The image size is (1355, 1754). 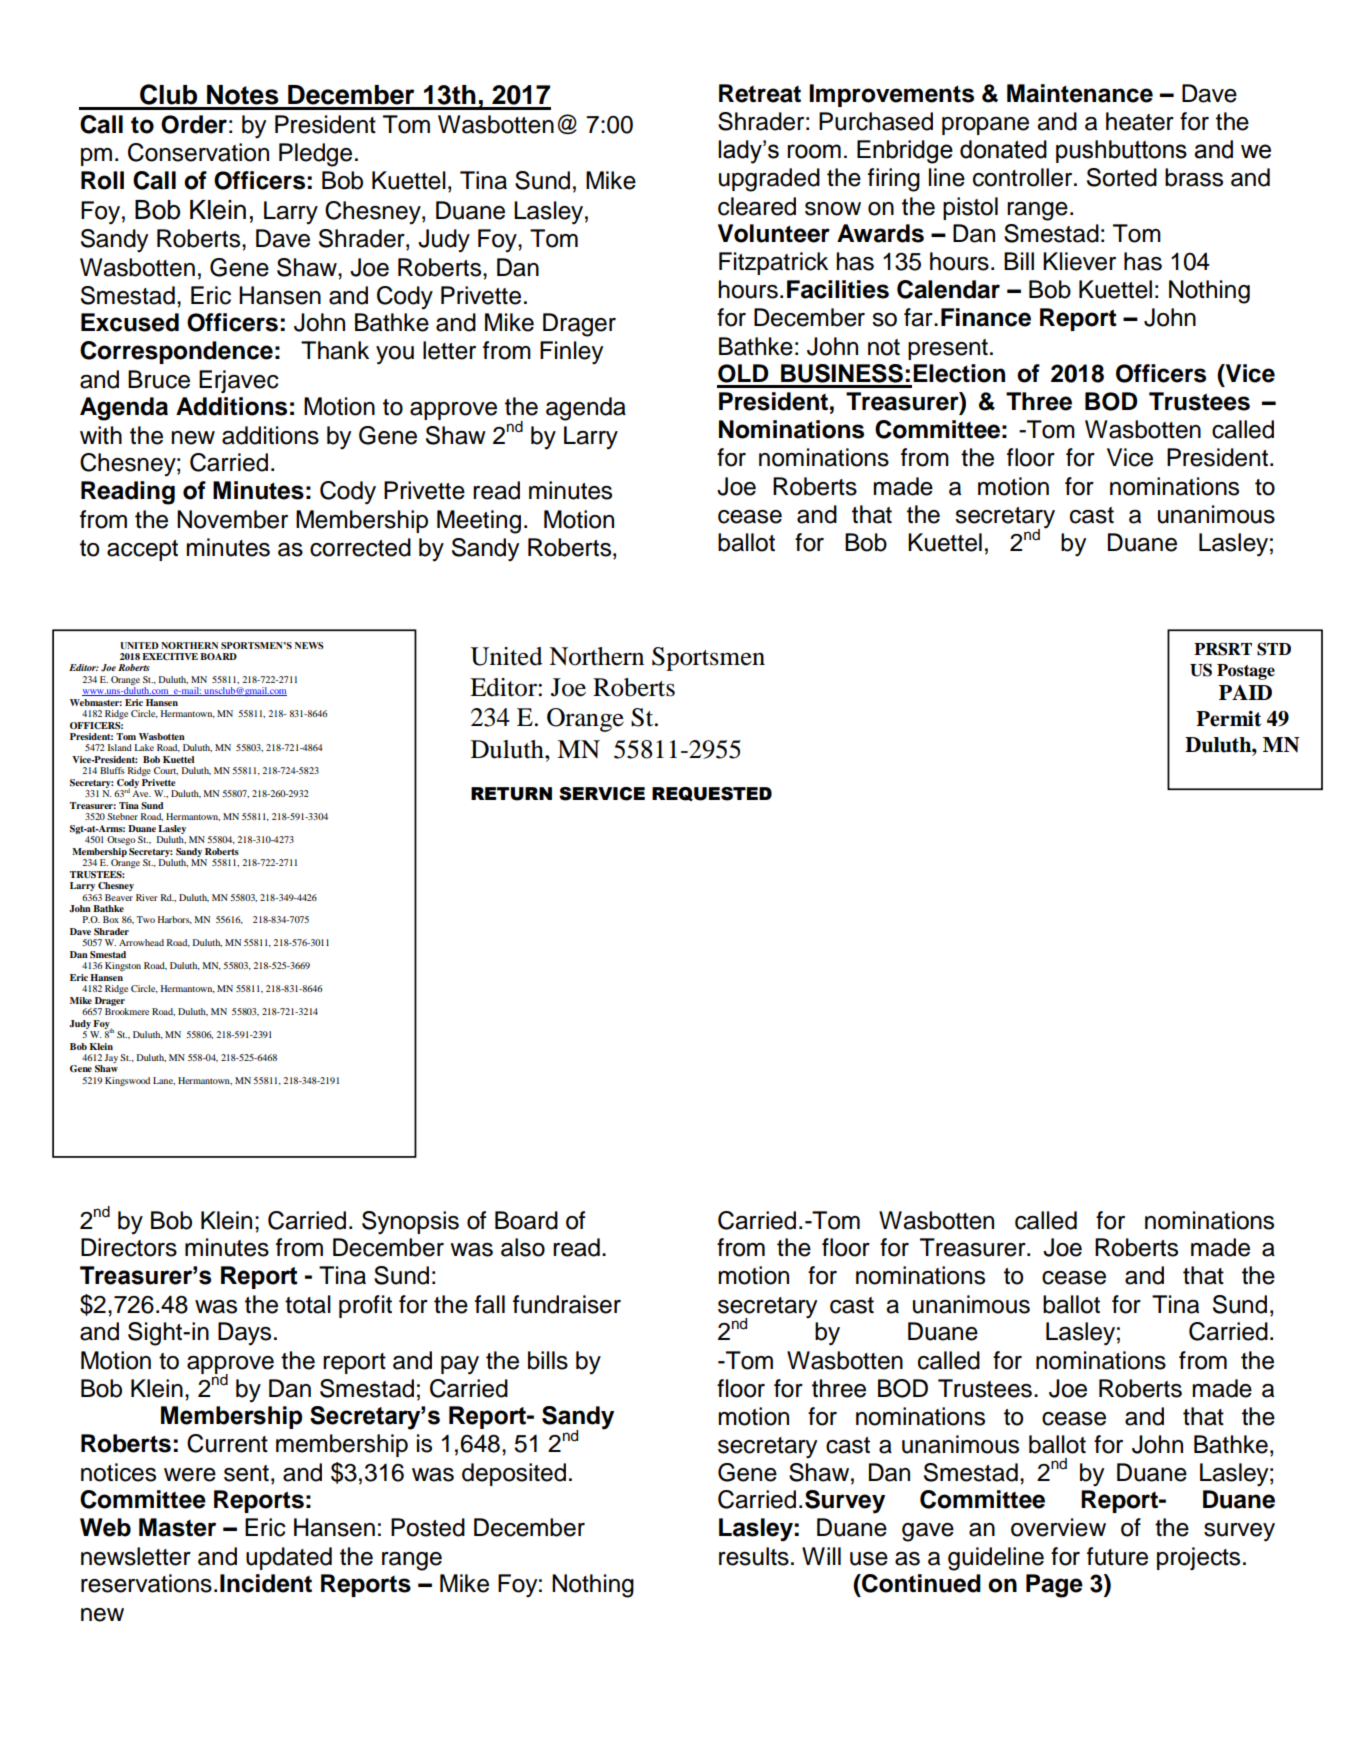 I want to click on updated, so click(x=289, y=1558).
